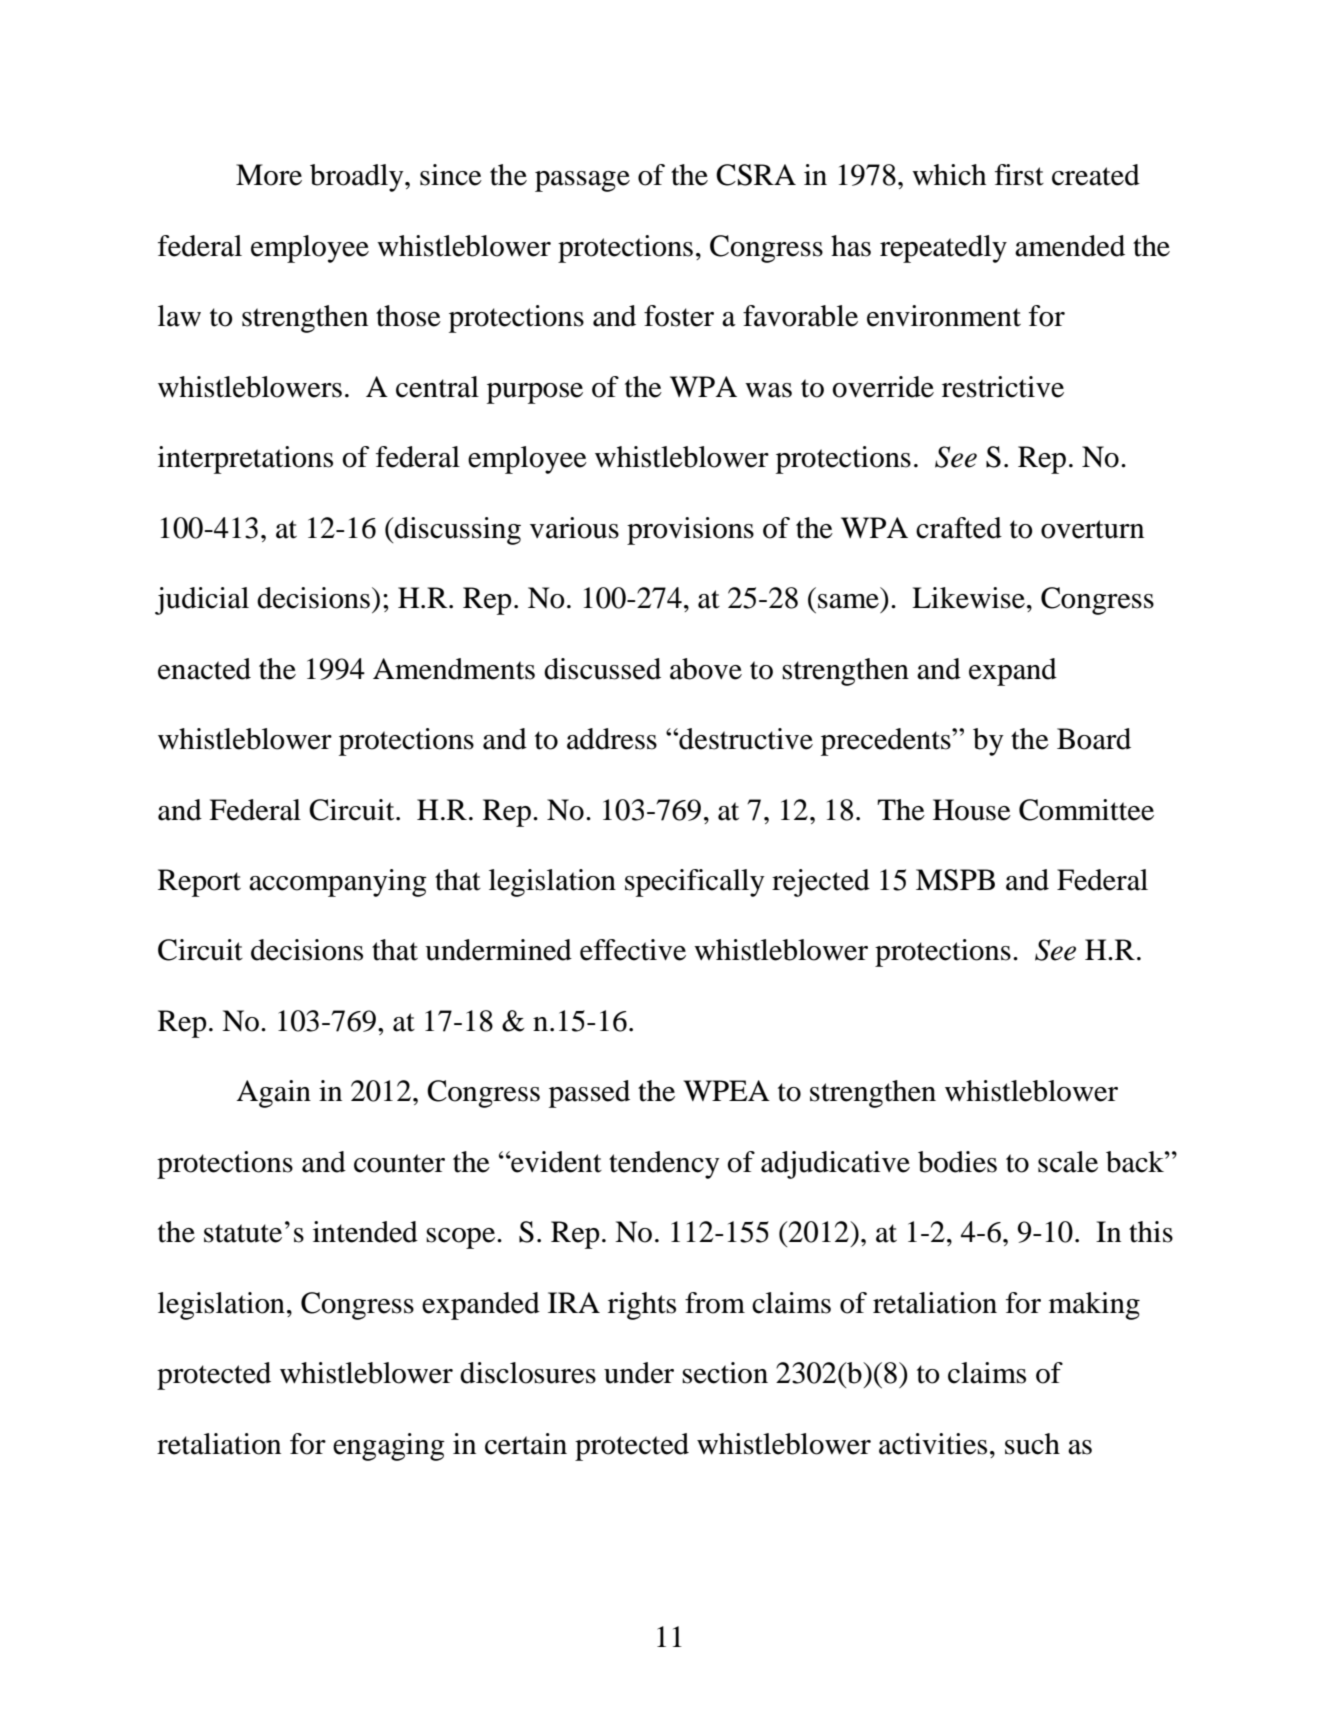 Image resolution: width=1339 pixels, height=1733 pixels. What do you see at coordinates (725, 1373) in the document?
I see `section` at bounding box center [725, 1373].
